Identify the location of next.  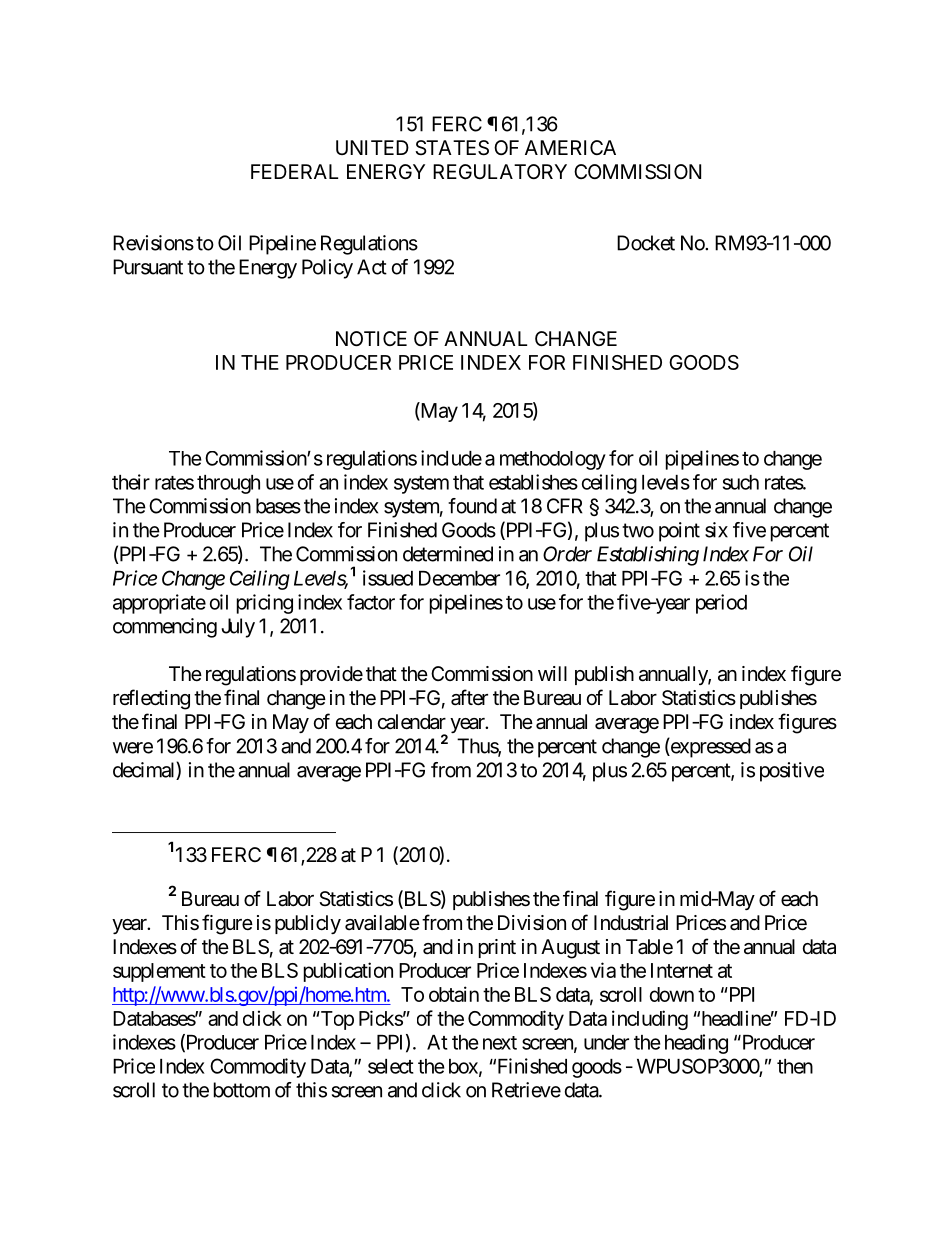
(500, 1043).
